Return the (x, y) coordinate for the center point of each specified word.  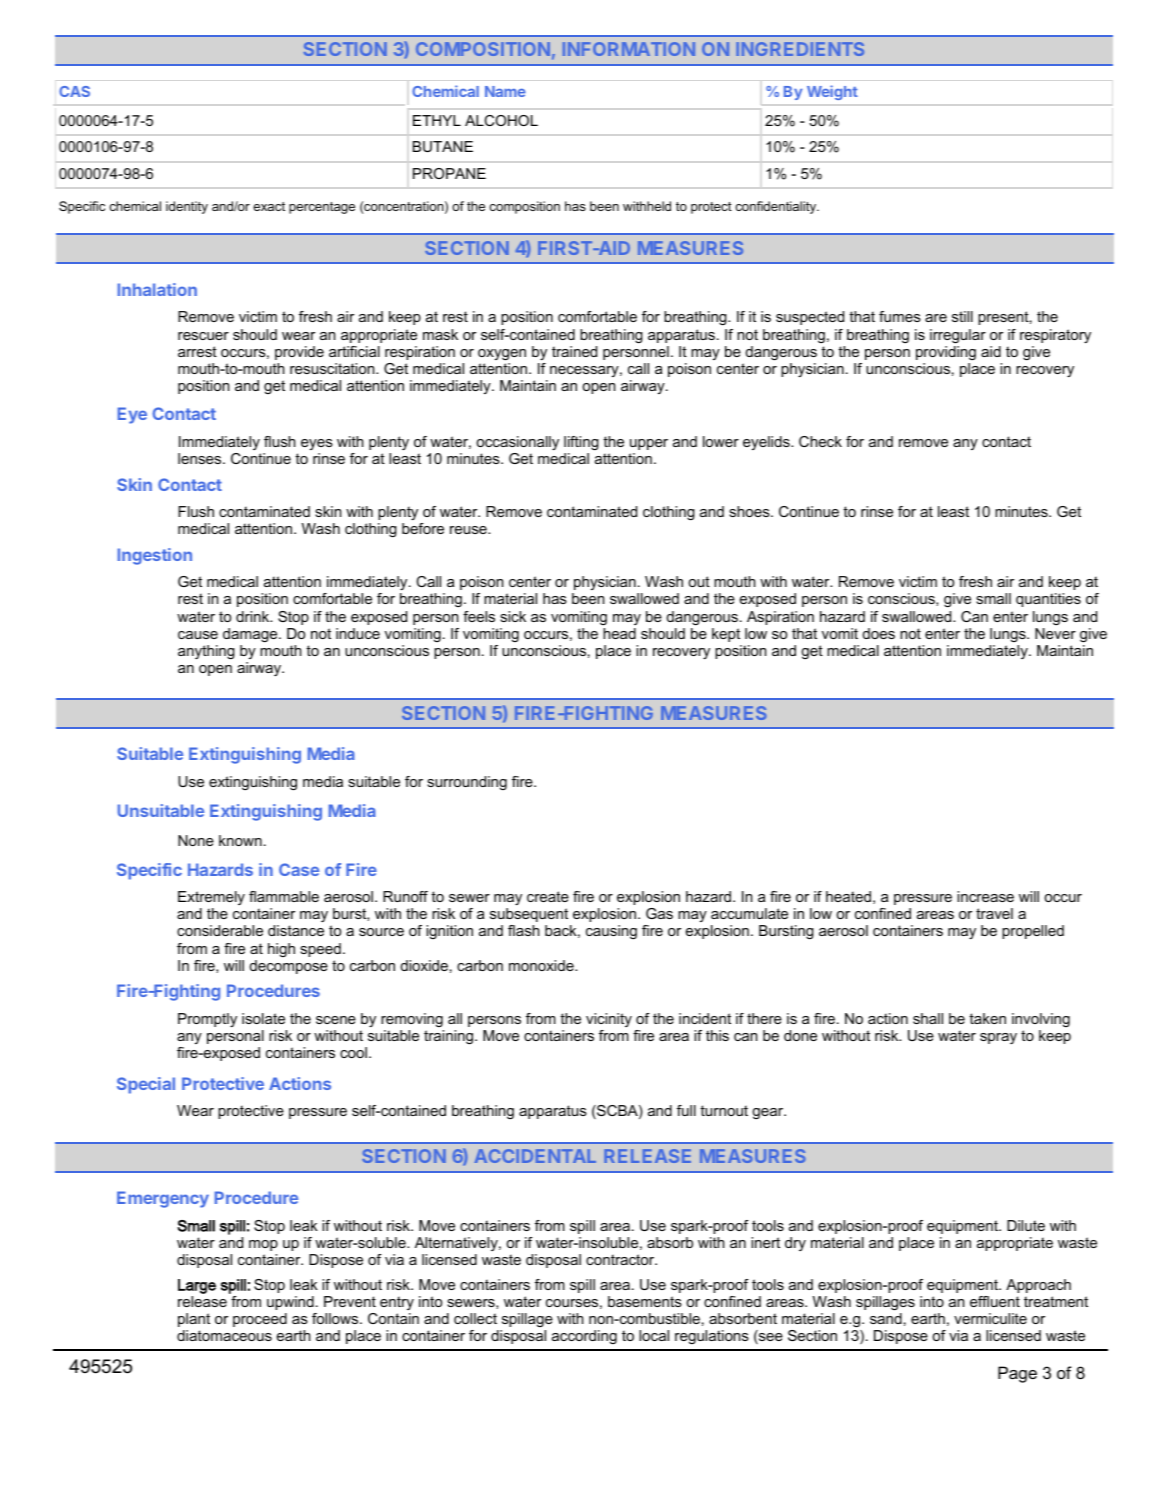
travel (994, 913)
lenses (201, 458)
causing (611, 932)
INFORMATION (629, 49)
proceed (260, 1320)
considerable (220, 930)
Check (820, 441)
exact (269, 206)
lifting (581, 443)
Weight (832, 92)
